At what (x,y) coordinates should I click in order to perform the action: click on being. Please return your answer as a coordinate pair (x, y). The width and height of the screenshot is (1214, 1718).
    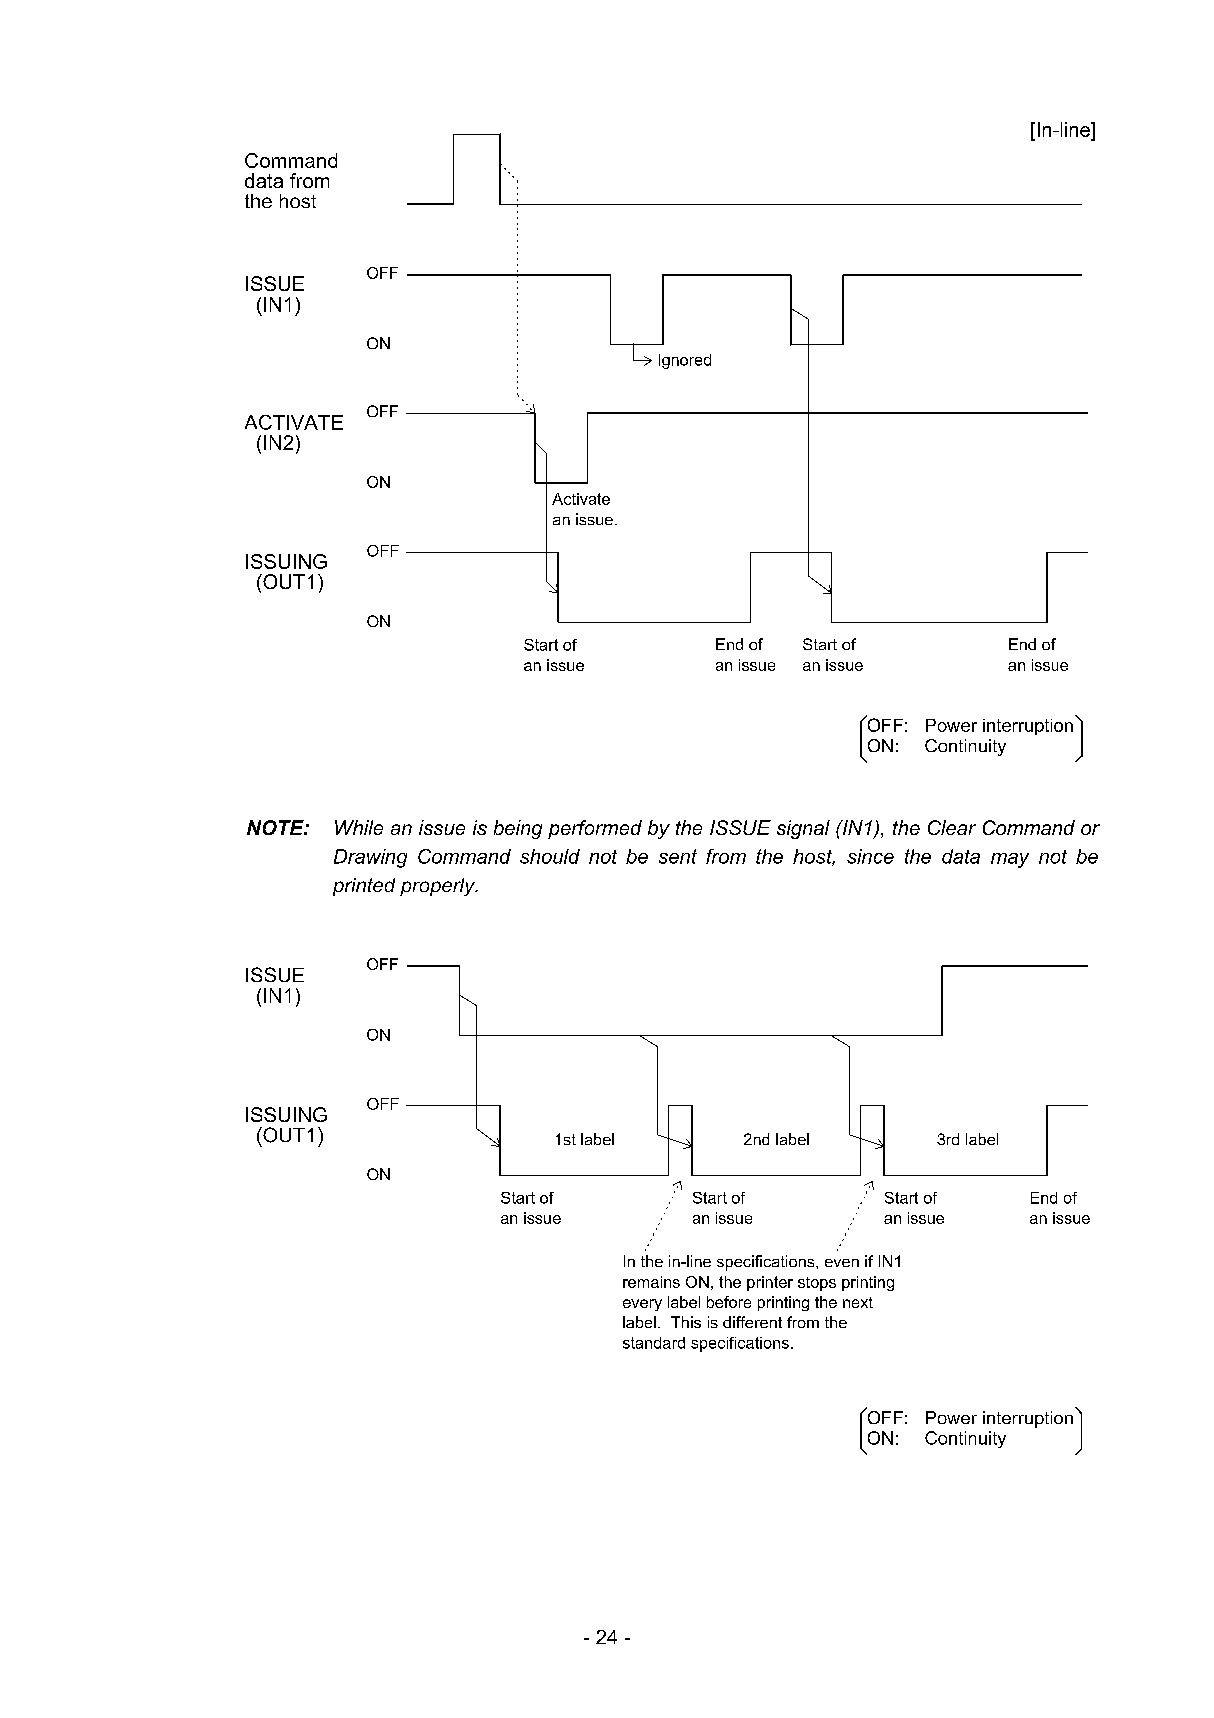
    Looking at the image, I should click on (518, 829).
